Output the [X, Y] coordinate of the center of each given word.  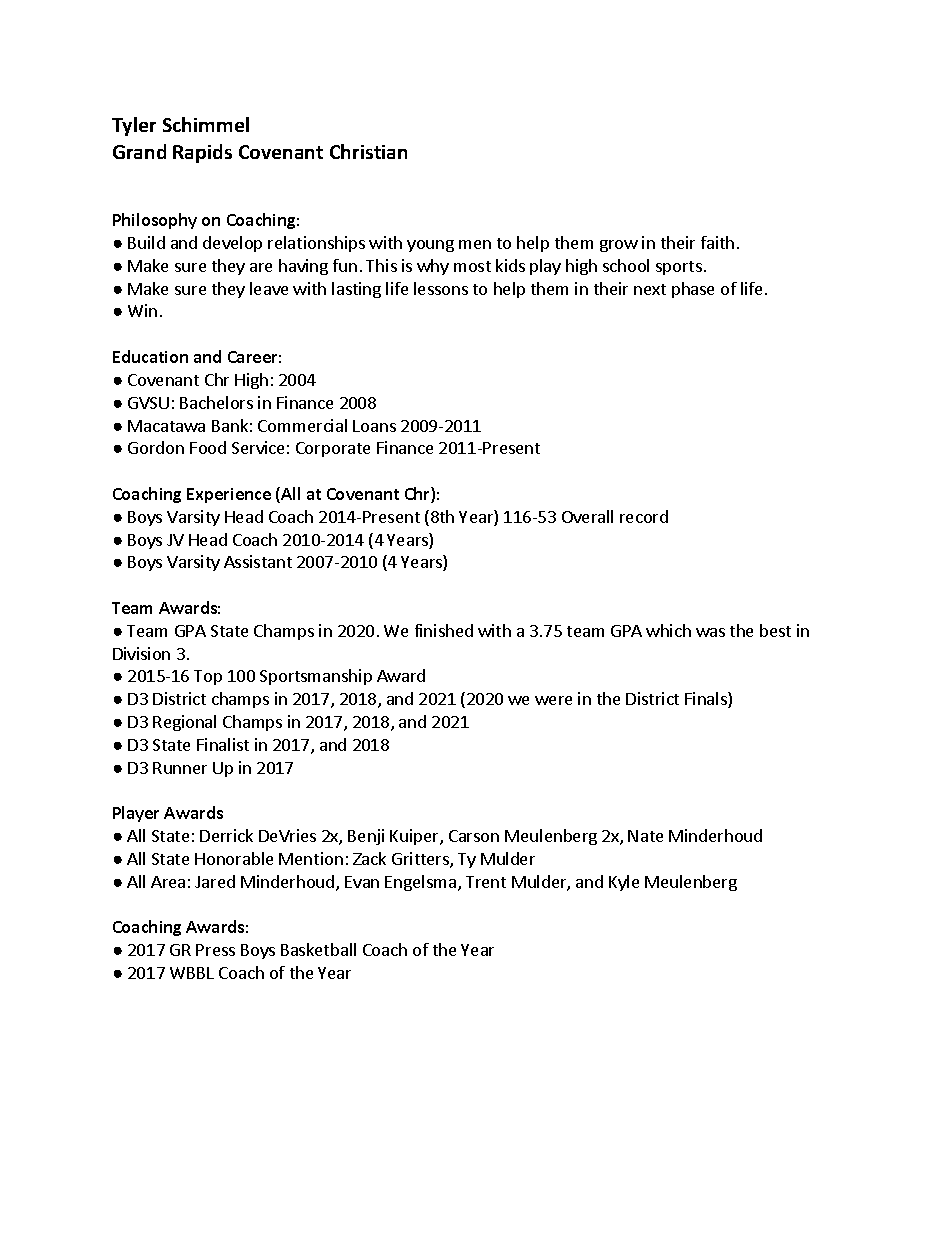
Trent [486, 882]
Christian [368, 151]
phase [693, 290]
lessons [441, 288]
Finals [707, 700]
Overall [587, 516]
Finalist [223, 744]
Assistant [258, 561]
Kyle [624, 883]
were [553, 700]
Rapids [202, 153]
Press [215, 950]
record [644, 516]
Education [150, 356]
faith [717, 242]
